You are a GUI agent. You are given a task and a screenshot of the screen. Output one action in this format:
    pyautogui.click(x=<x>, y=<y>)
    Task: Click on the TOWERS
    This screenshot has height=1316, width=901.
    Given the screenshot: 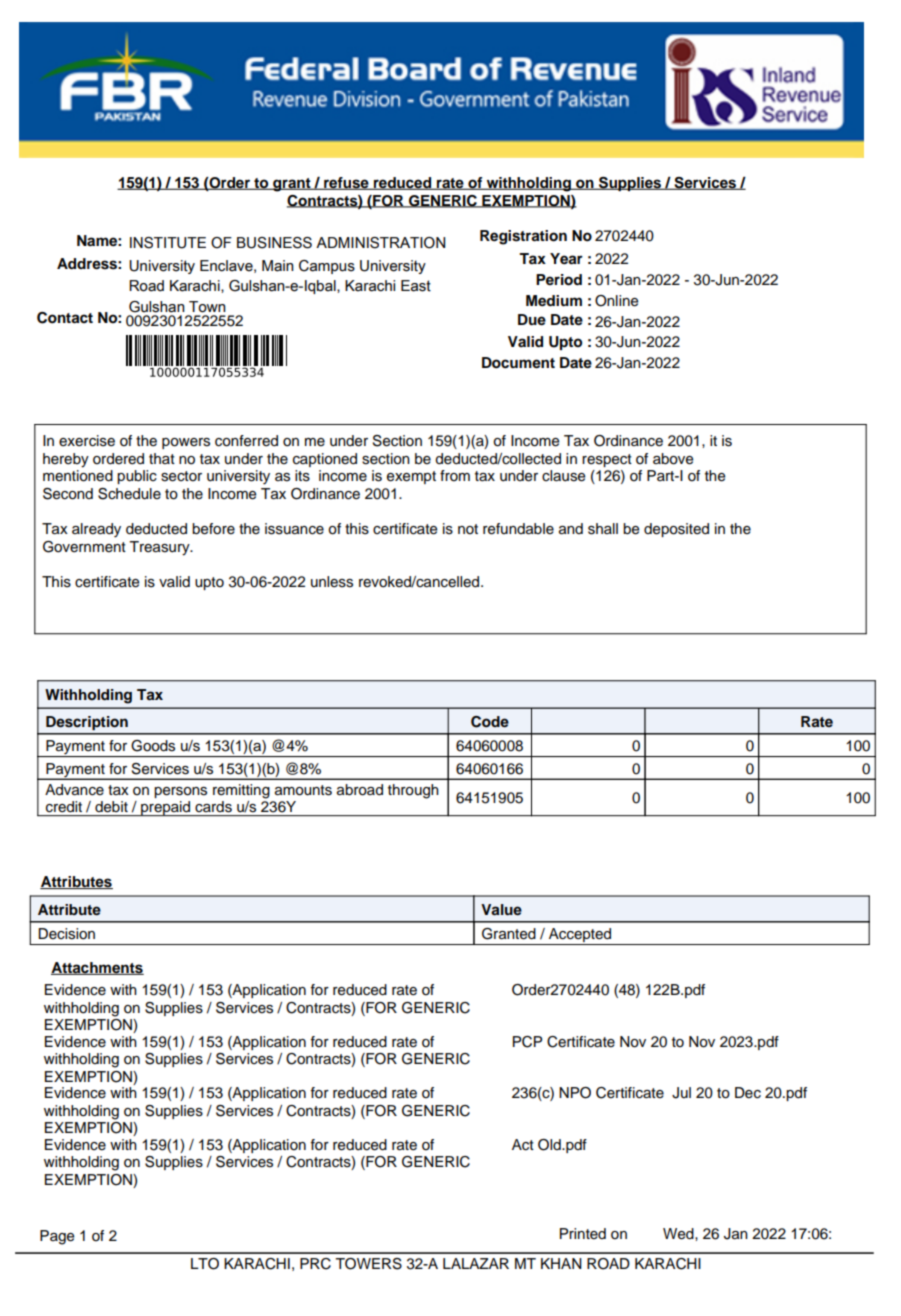 What is the action you would take?
    pyautogui.click(x=368, y=1264)
